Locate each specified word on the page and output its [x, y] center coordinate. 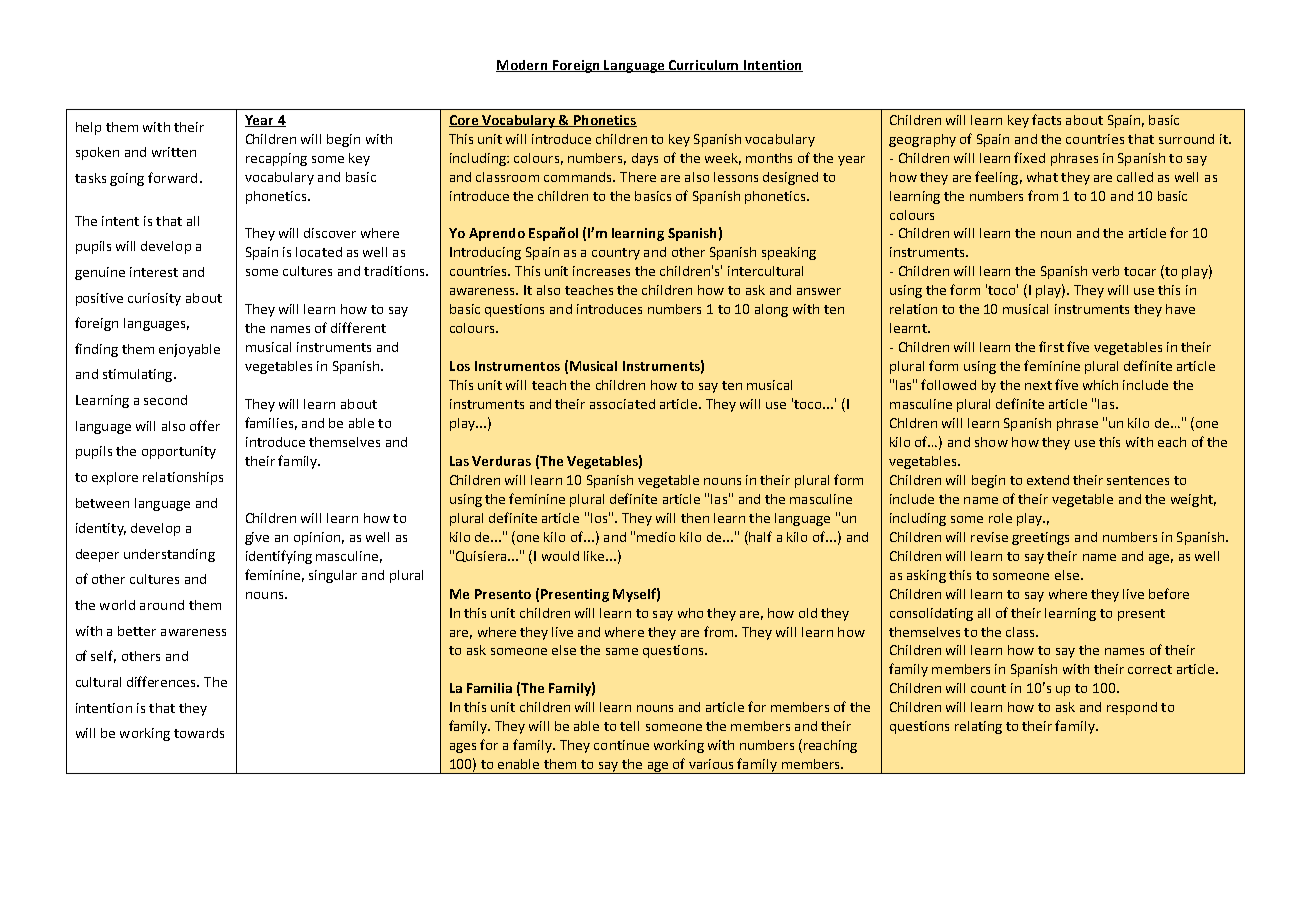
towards [199, 733]
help [88, 128]
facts [1046, 119]
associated [622, 404]
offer [205, 425]
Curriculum [703, 66]
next [1038, 385]
